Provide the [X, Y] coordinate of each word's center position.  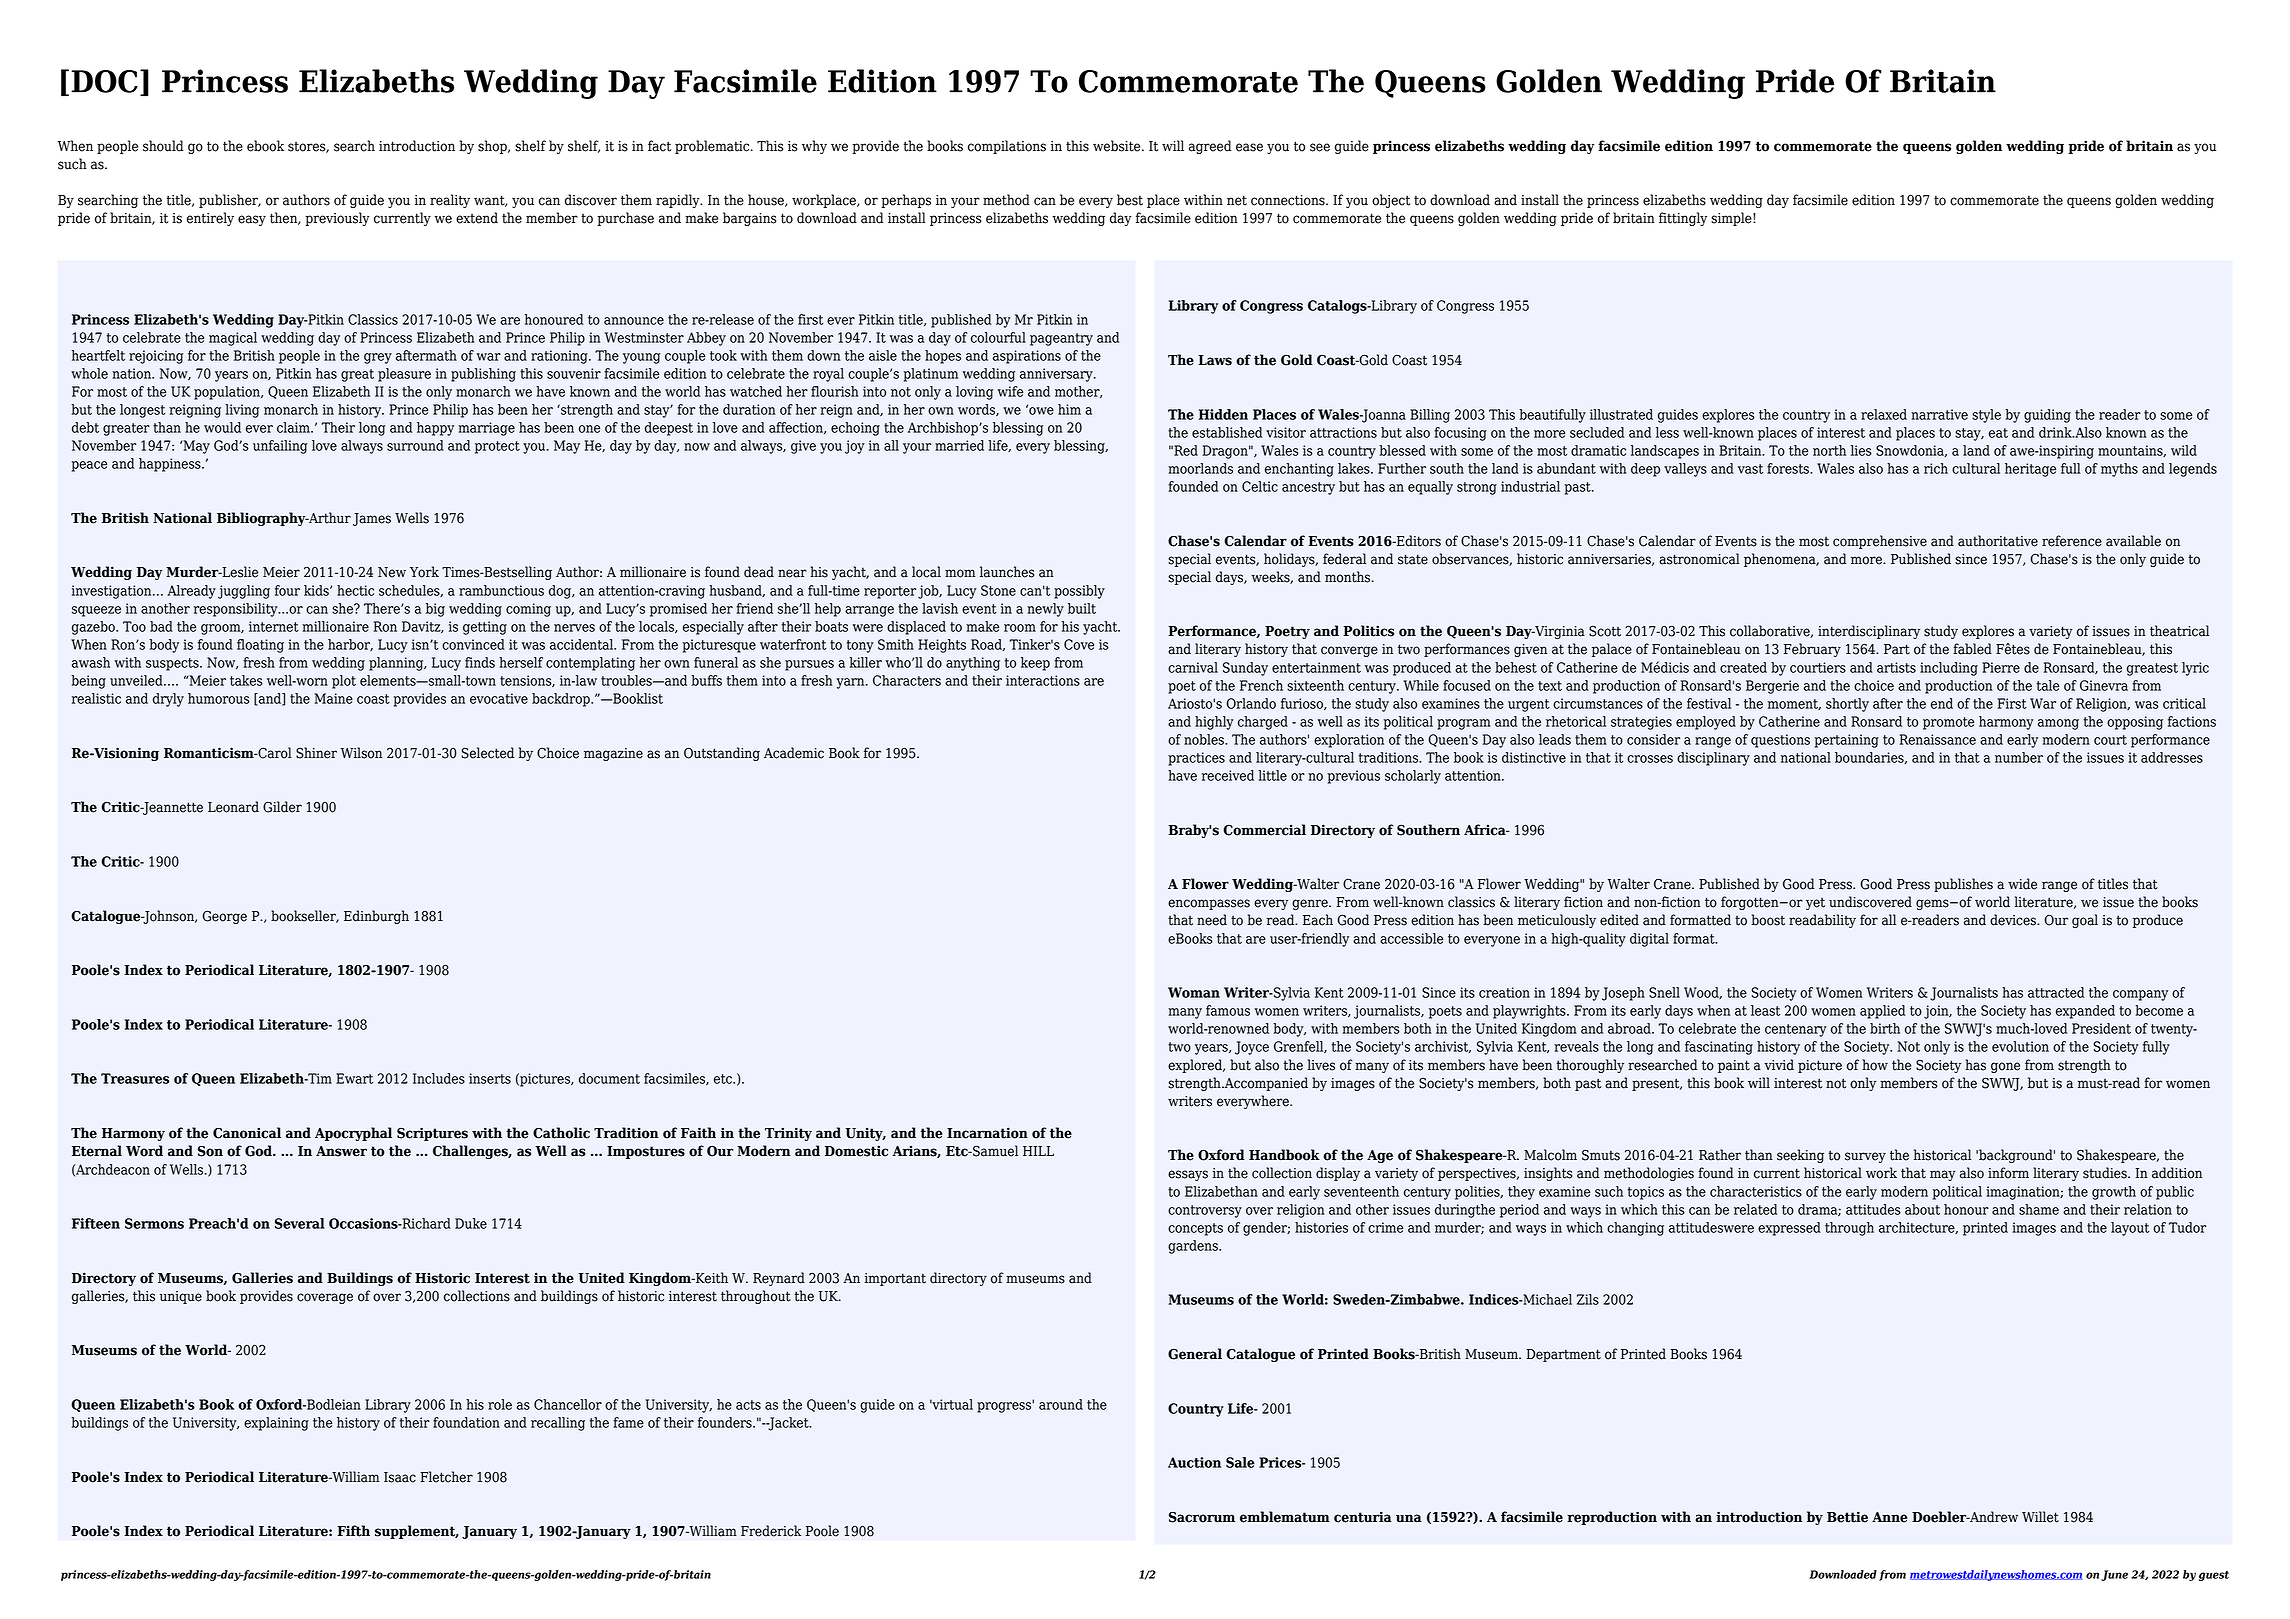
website [1118, 146]
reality [450, 201]
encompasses [1209, 904]
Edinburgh [376, 917]
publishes [1963, 885]
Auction [1194, 1462]
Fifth [353, 1531]
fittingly [1683, 219]
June [2114, 1575]
